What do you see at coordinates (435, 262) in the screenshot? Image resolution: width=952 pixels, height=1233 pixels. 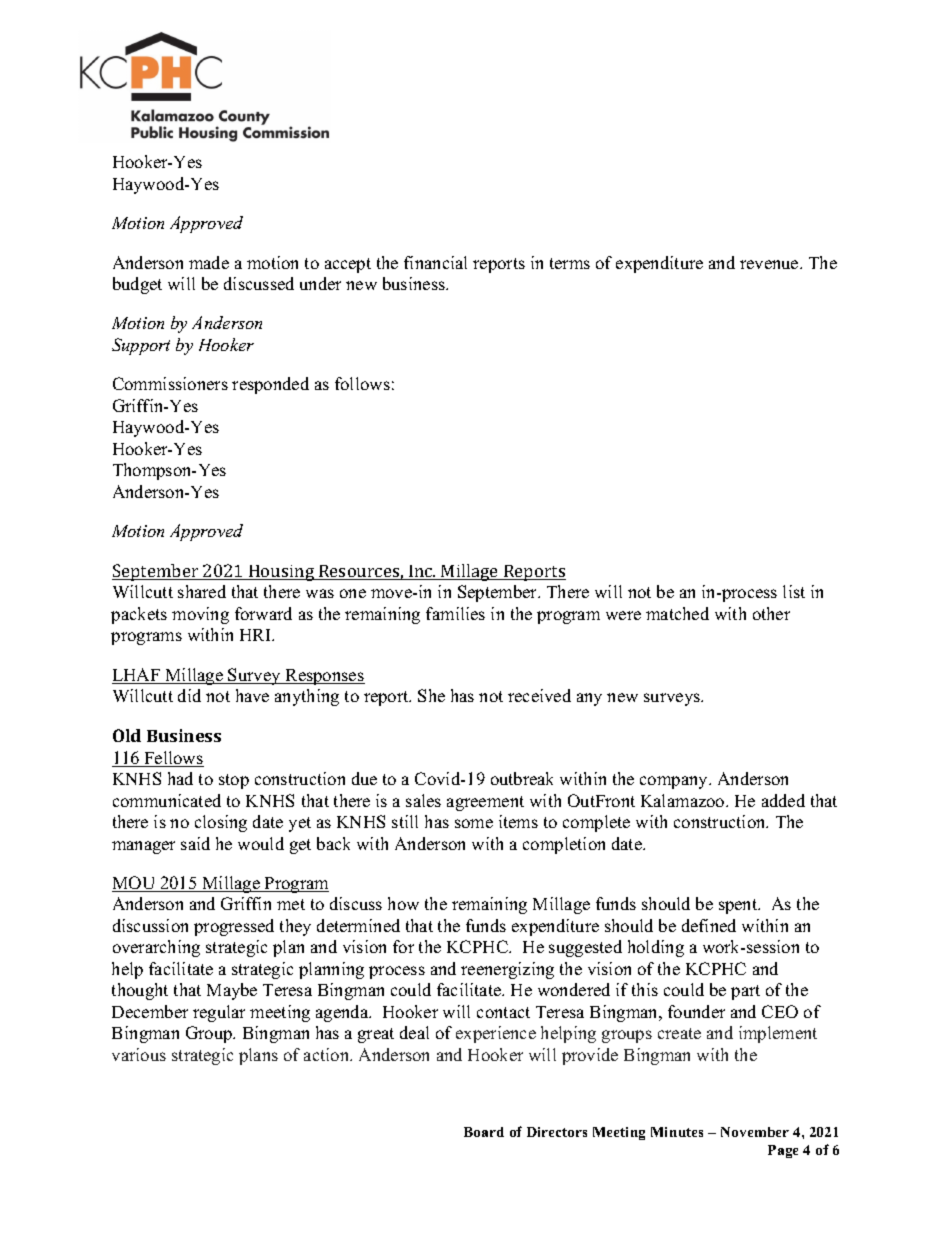 I see `financial` at bounding box center [435, 262].
